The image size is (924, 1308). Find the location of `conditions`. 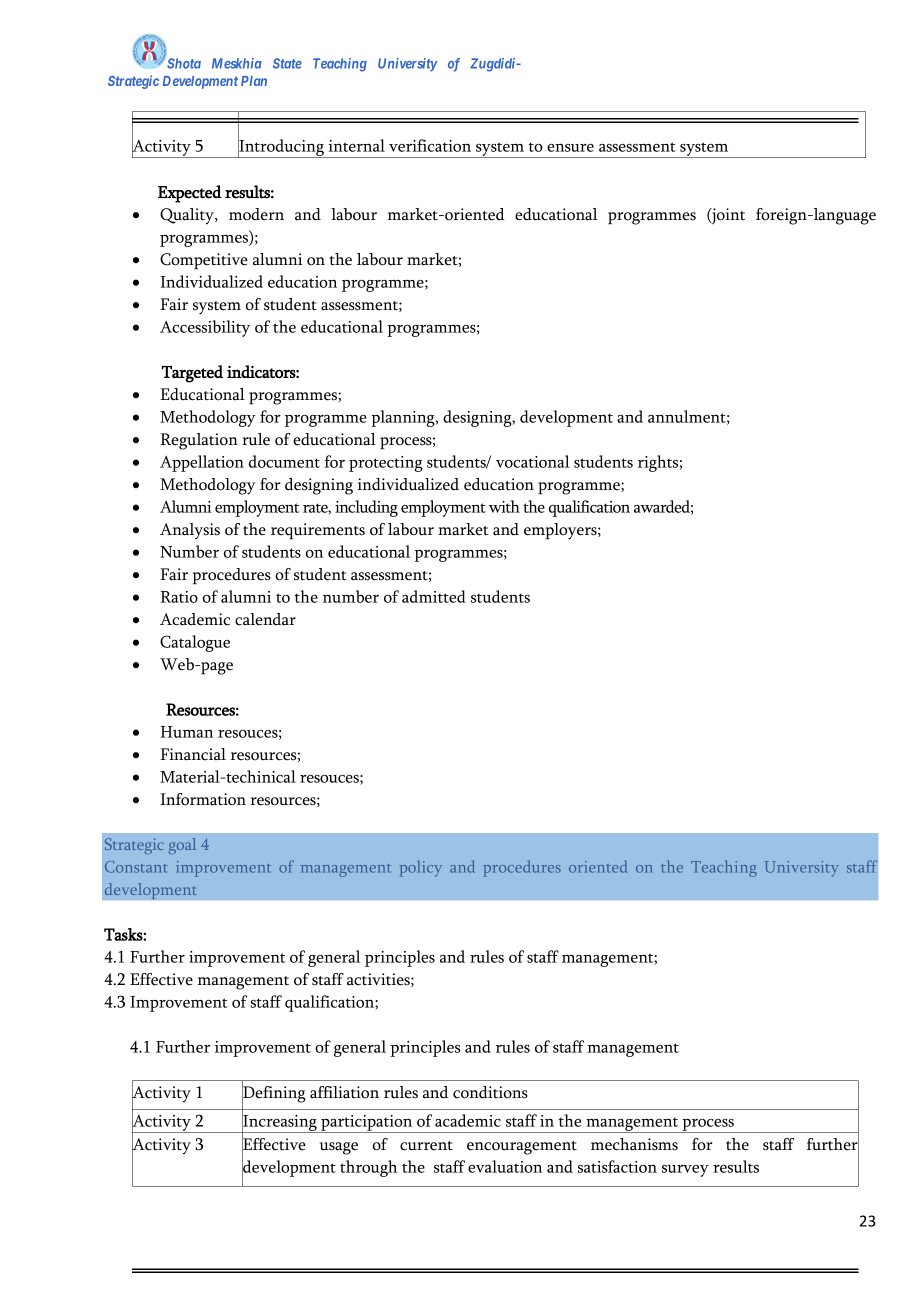

conditions is located at coordinates (490, 1092).
